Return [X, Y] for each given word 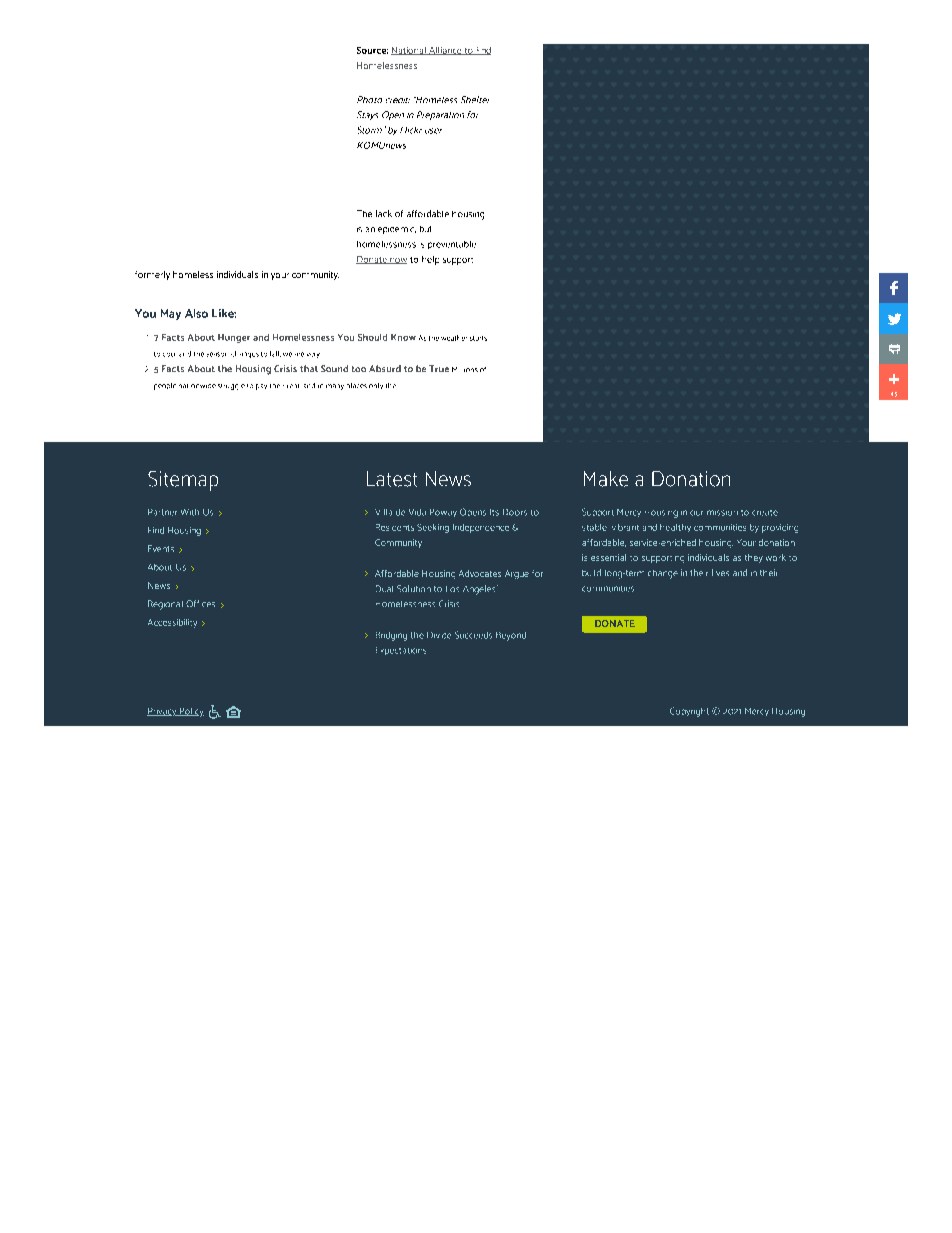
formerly [152, 275]
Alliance [445, 51]
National [409, 51]
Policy [191, 712]
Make [606, 479]
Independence [481, 528]
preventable [452, 245]
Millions [465, 369]
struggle [231, 387]
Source [372, 50]
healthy [675, 528]
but [425, 229]
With [190, 512]
